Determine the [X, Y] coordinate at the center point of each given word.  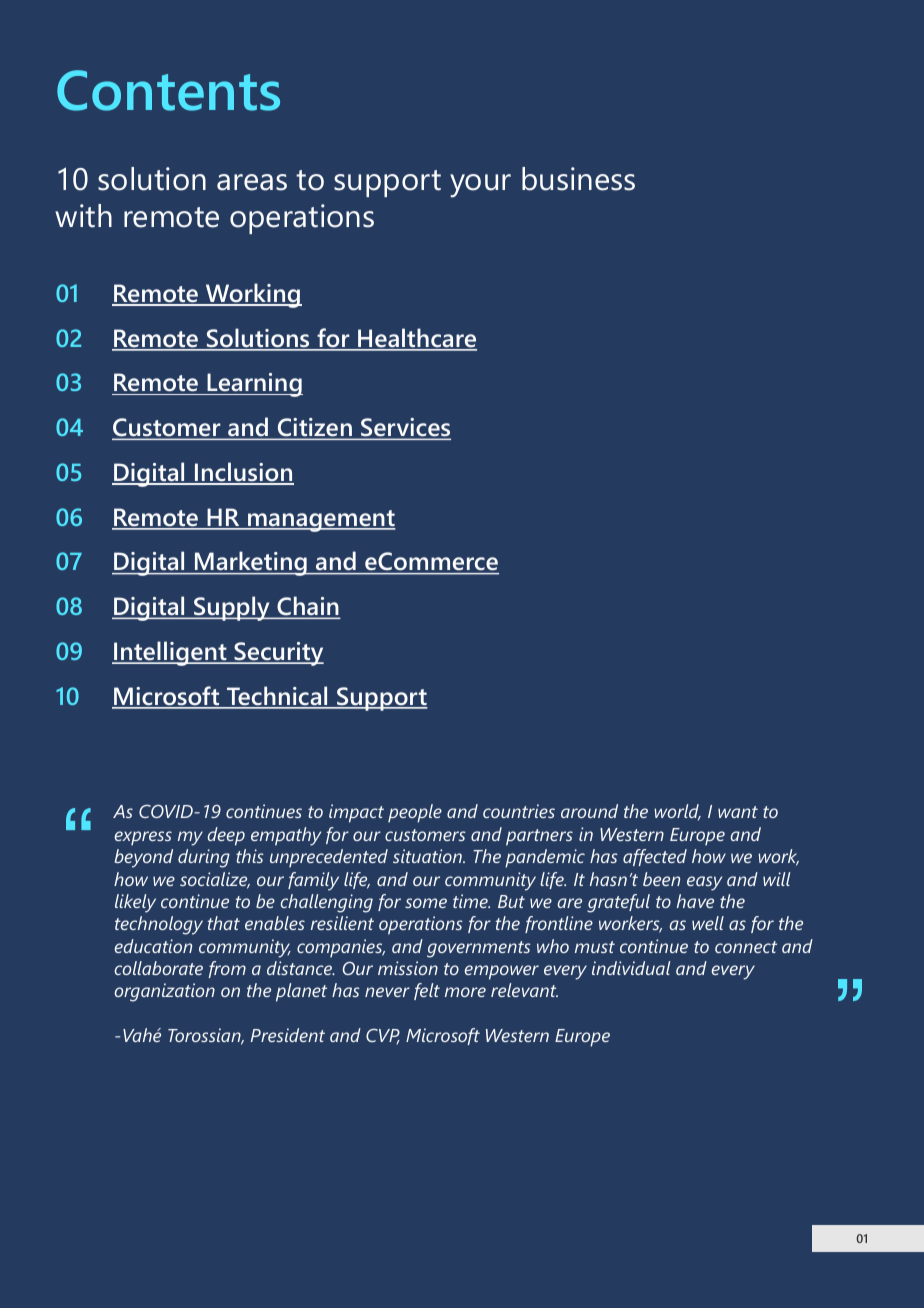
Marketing [251, 563]
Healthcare [416, 339]
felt [427, 991]
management [321, 521]
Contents [168, 90]
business [578, 179]
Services [405, 428]
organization [164, 992]
